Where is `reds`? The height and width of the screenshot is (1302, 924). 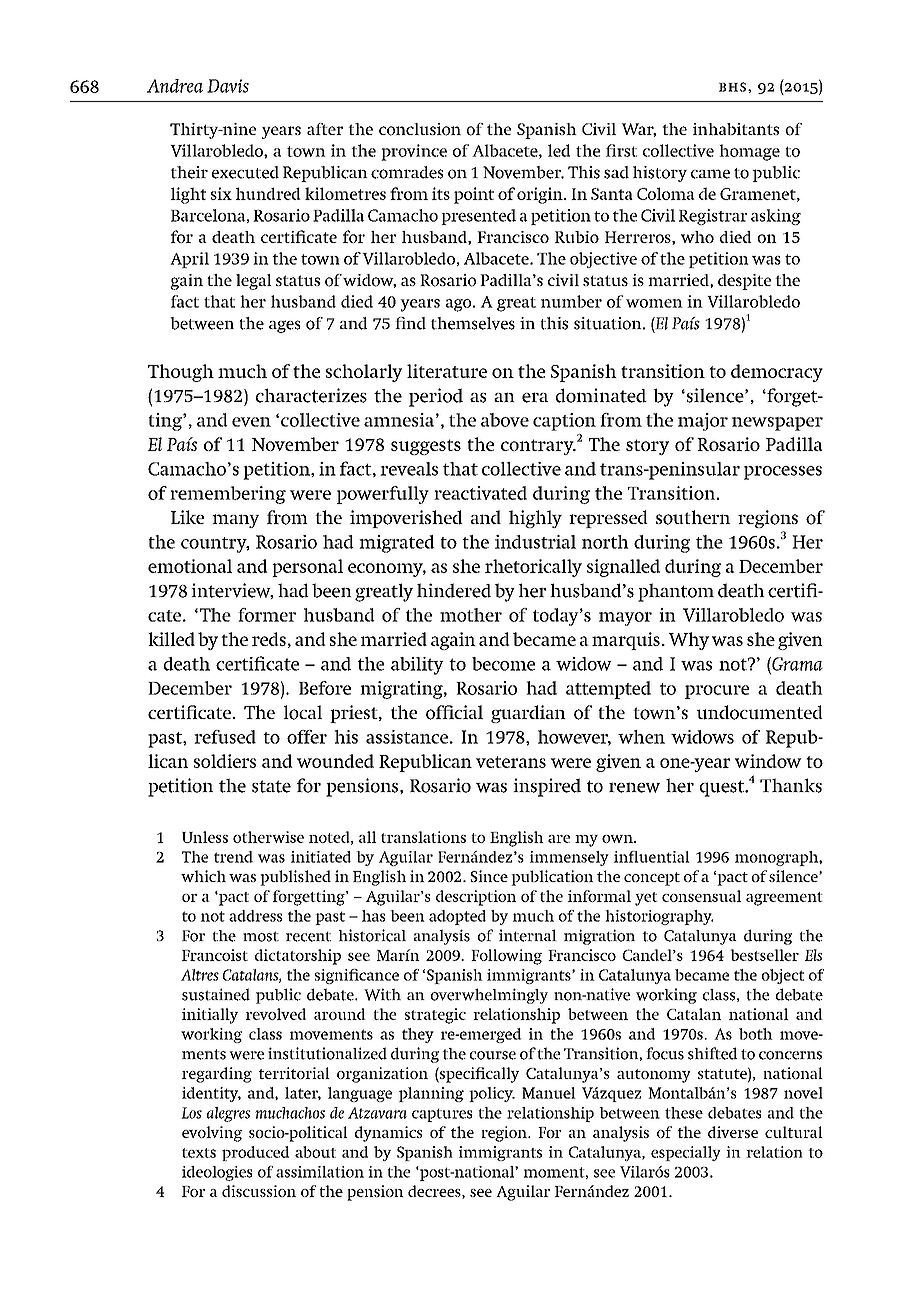 reds is located at coordinates (269, 639).
